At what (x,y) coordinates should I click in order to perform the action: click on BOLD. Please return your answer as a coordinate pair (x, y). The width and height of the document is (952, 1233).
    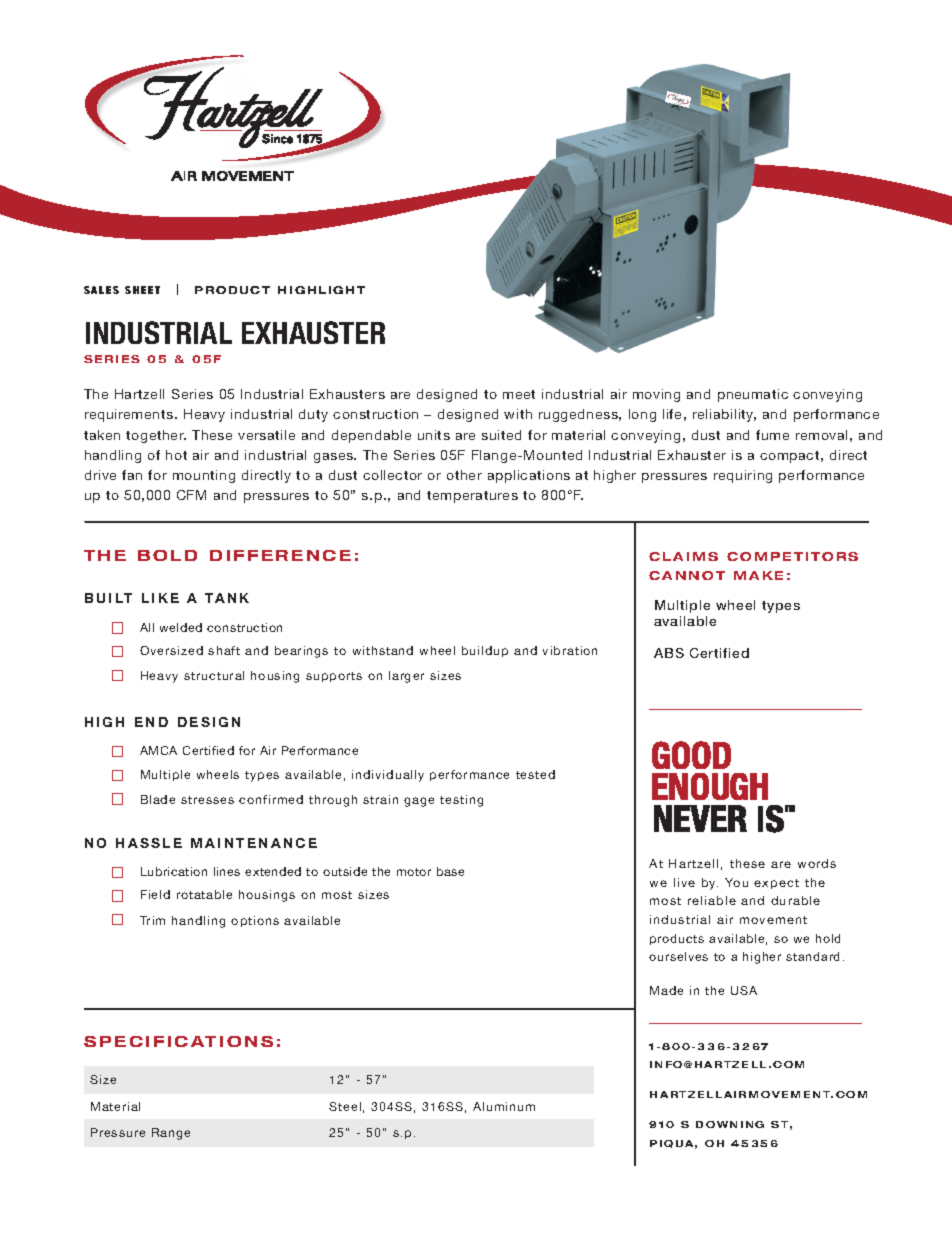
    Looking at the image, I should click on (167, 555).
